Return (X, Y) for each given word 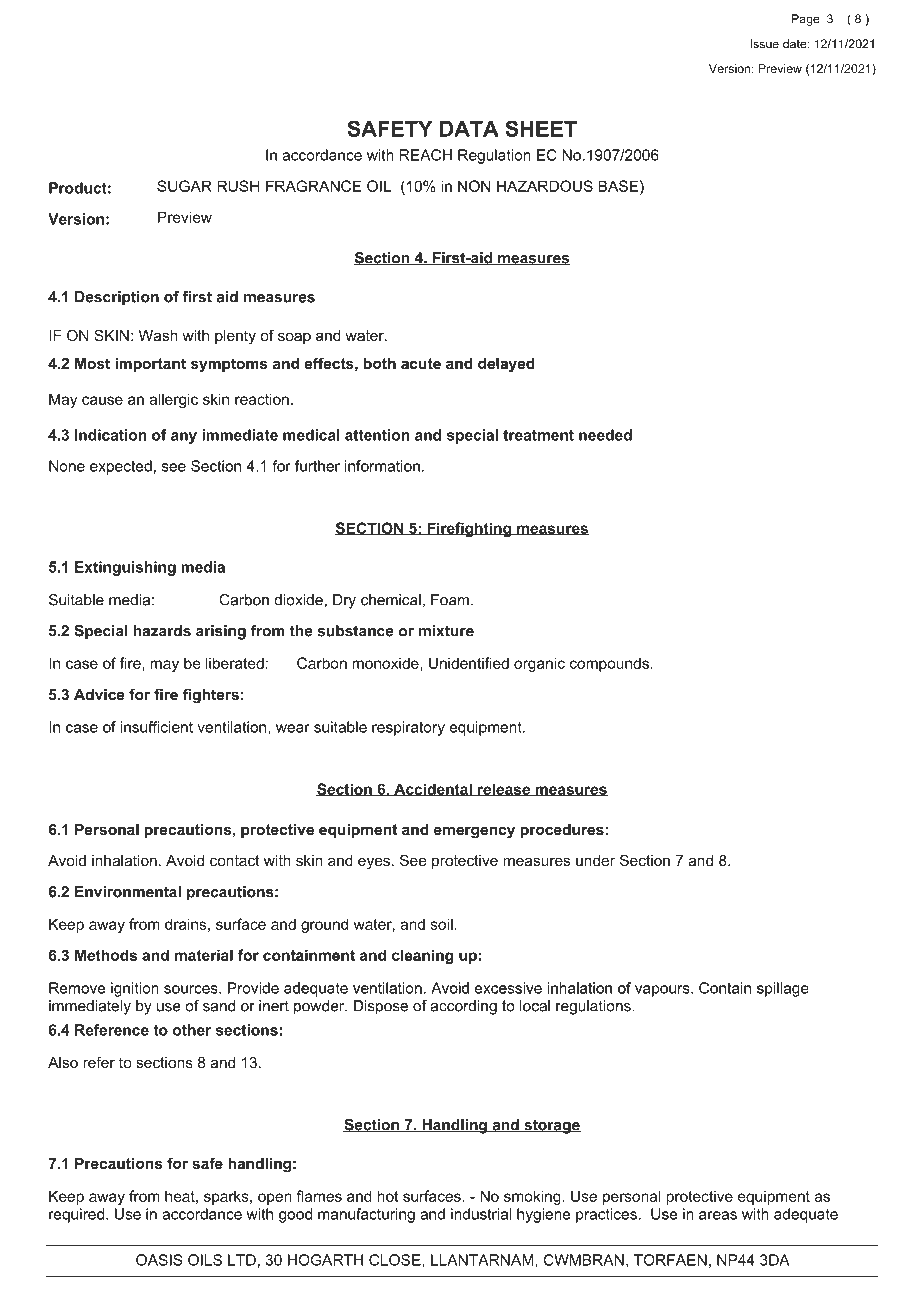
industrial (481, 1214)
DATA (469, 129)
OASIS (159, 1260)
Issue (765, 44)
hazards (162, 631)
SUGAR (184, 186)
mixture (446, 631)
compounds (609, 664)
